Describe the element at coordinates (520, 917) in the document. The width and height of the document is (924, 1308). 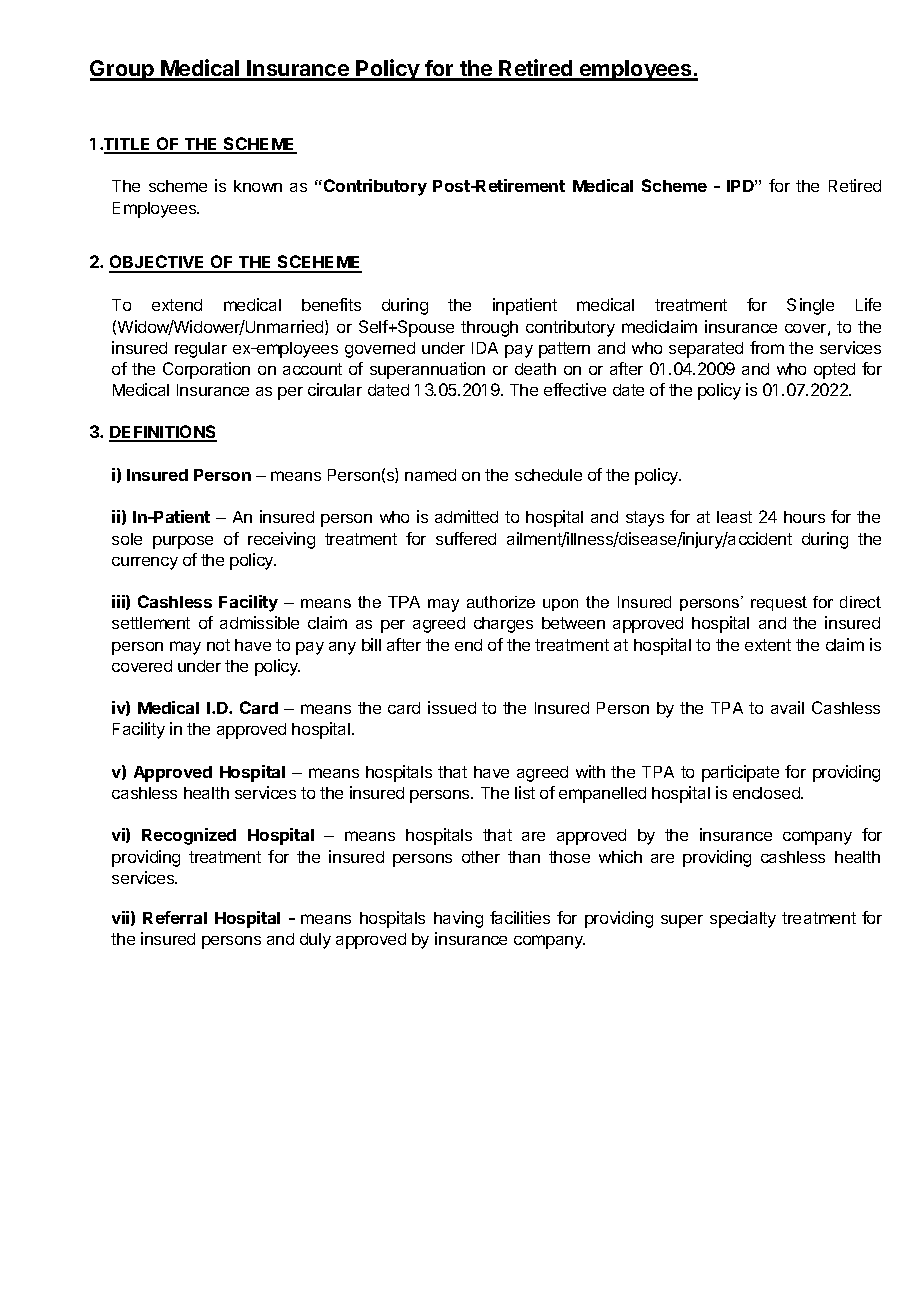
I see `facilities` at that location.
